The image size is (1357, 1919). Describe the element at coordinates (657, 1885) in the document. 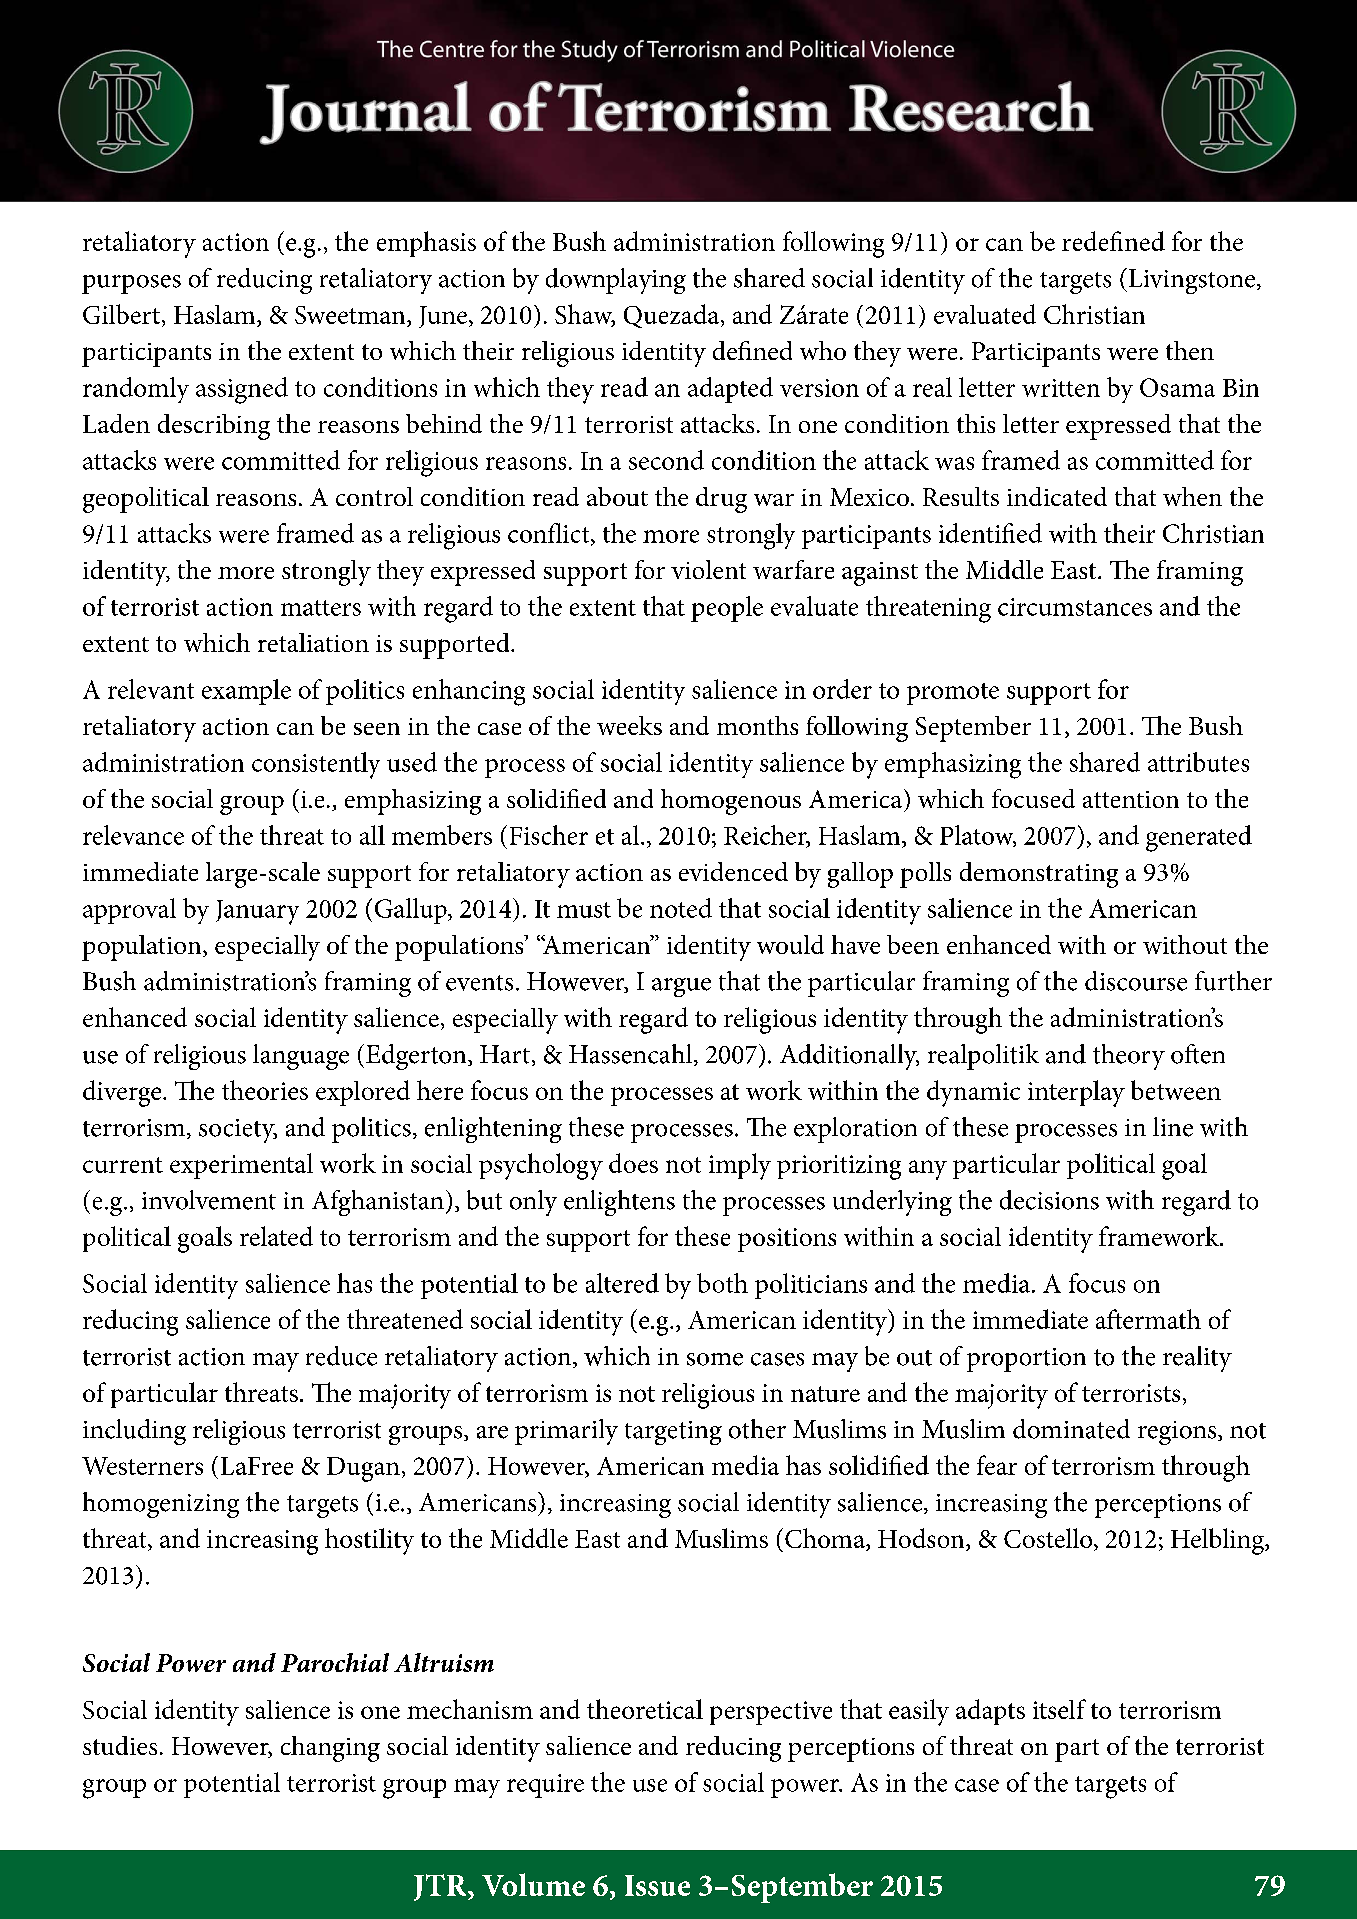

I see `Issue` at that location.
